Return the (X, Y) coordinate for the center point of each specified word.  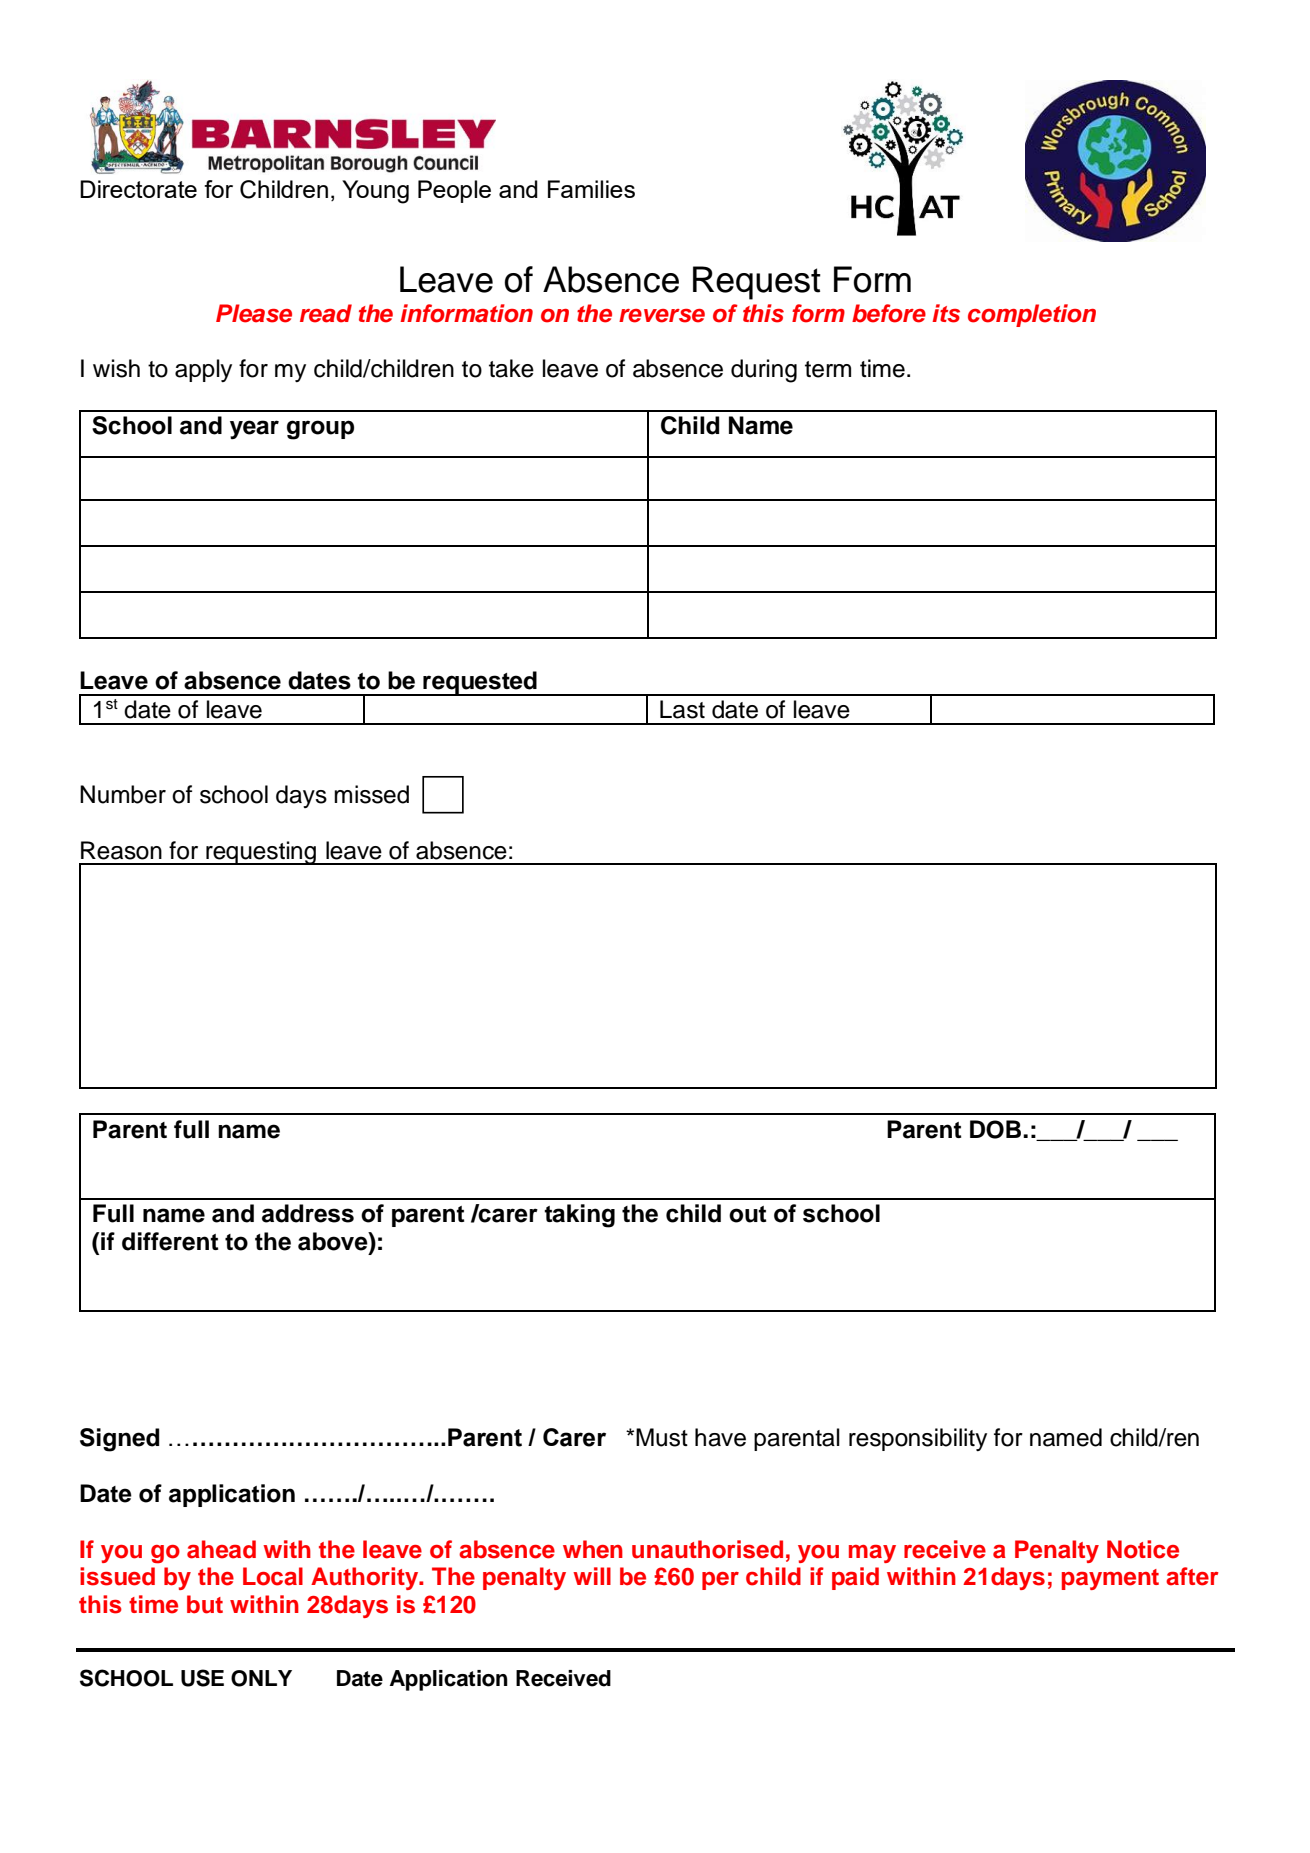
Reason (121, 850)
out (747, 1214)
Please (254, 313)
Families (591, 189)
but (205, 1604)
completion (1032, 315)
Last (682, 709)
